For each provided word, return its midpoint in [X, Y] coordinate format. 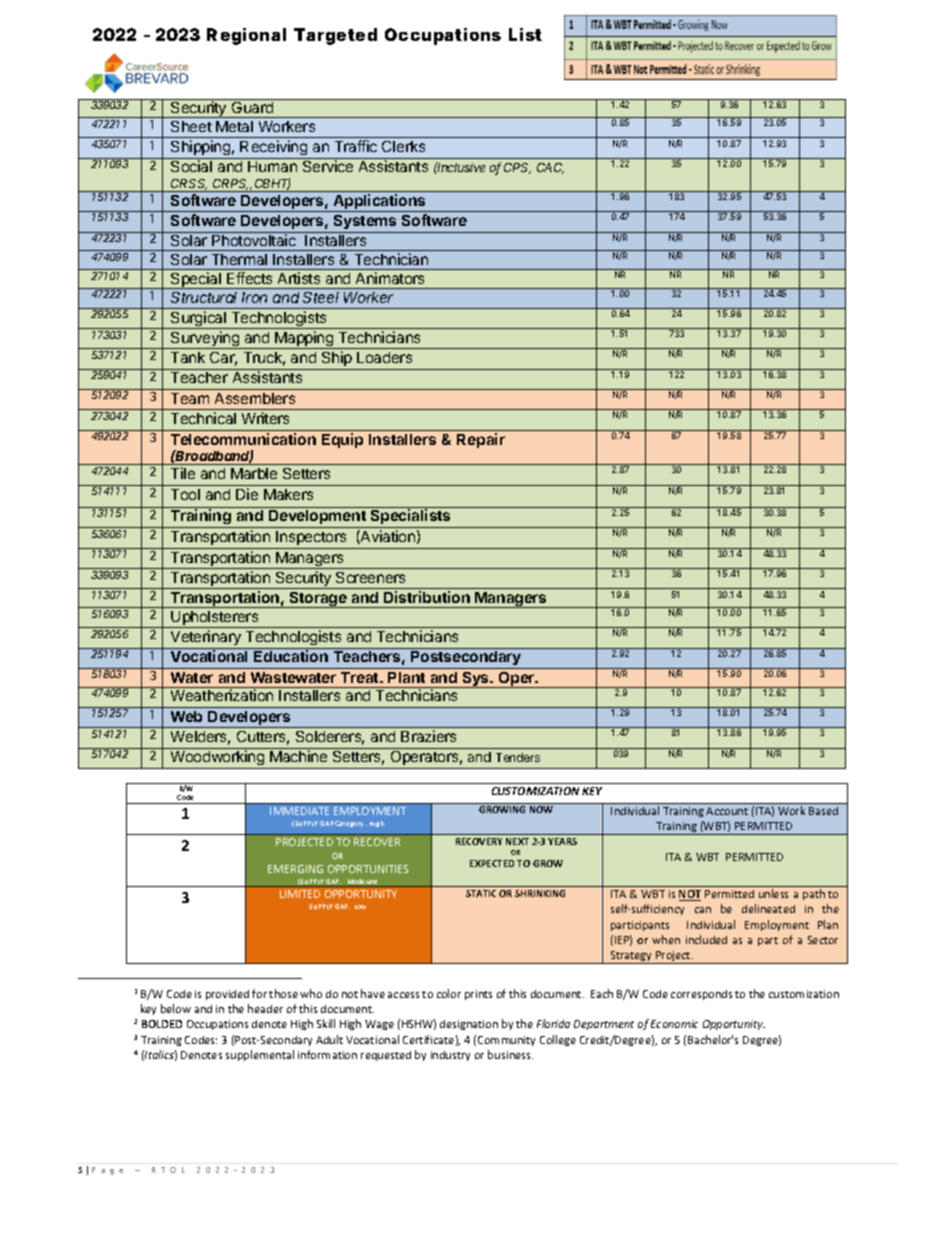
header [265, 1008]
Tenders [518, 757]
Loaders [384, 357]
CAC [550, 168]
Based [823, 811]
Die [247, 494]
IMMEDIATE [299, 811]
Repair [481, 440]
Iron [254, 297]
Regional [246, 36]
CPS [517, 168]
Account [727, 811]
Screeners [370, 577]
